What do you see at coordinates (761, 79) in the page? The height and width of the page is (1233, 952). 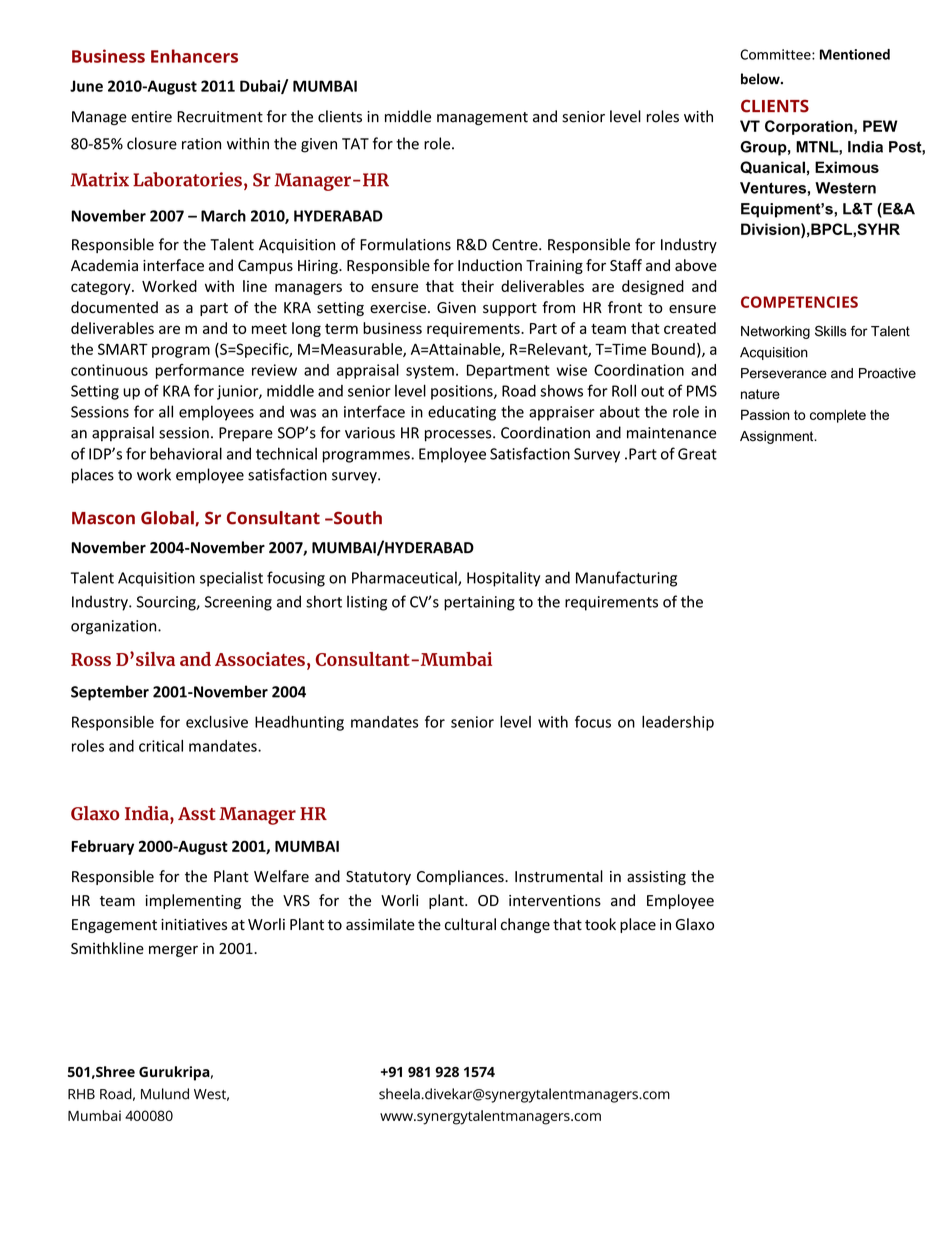 I see `below` at bounding box center [761, 79].
